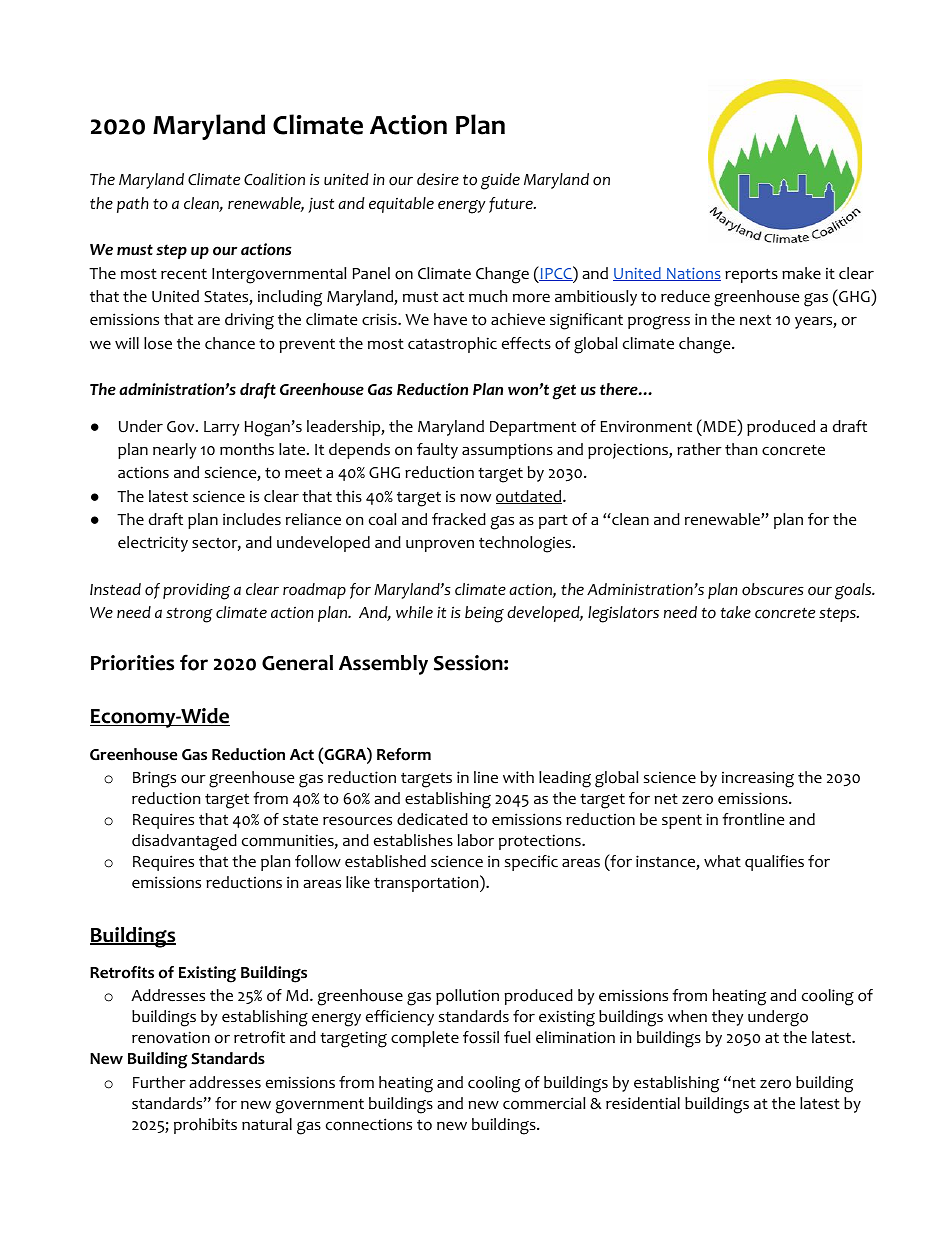 The image size is (952, 1233). What do you see at coordinates (507, 451) in the screenshot?
I see `assumptions` at bounding box center [507, 451].
